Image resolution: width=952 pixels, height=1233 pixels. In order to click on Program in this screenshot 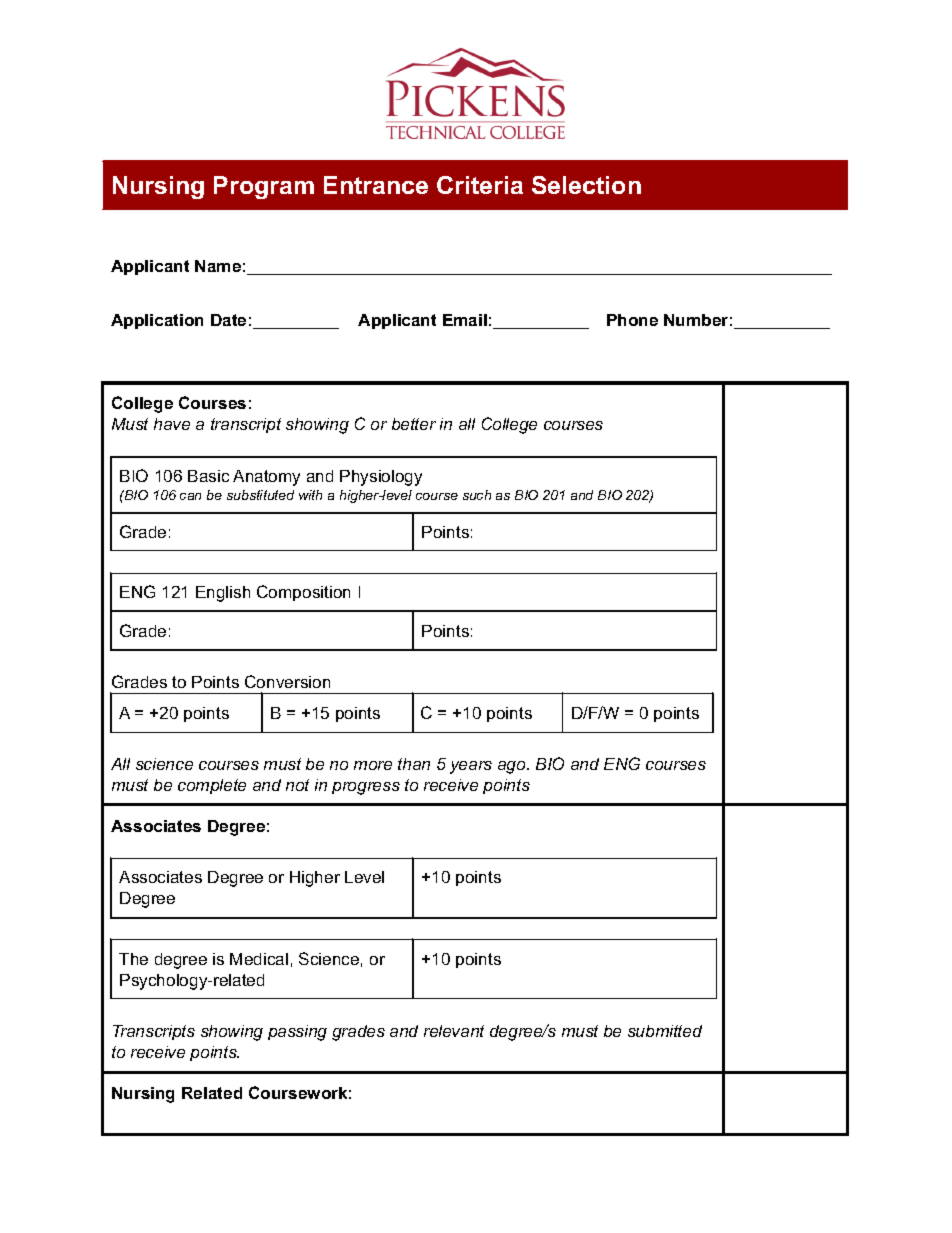, I will do `click(264, 187)`.
